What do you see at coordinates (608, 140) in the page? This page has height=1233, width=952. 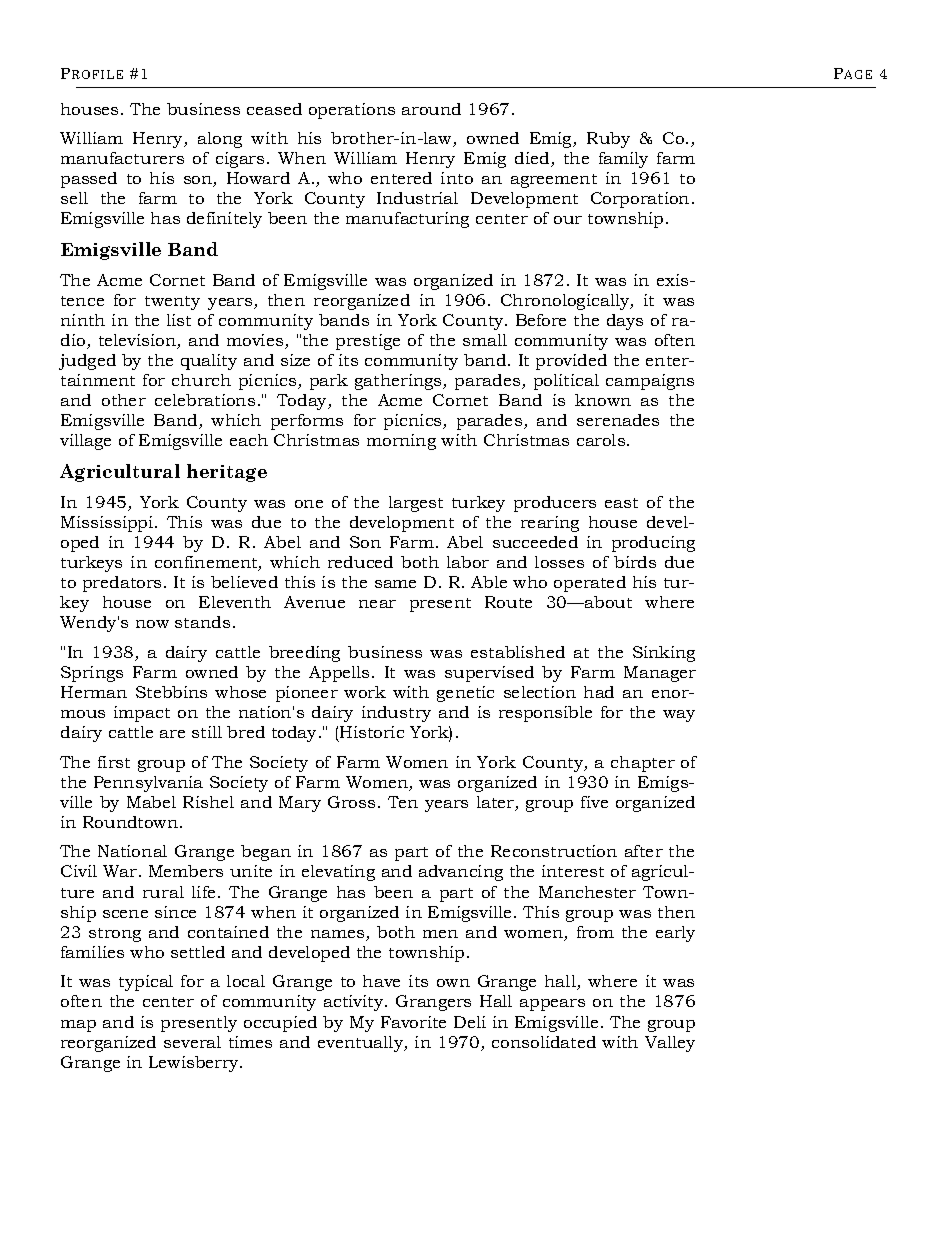 I see `Ruby` at bounding box center [608, 140].
